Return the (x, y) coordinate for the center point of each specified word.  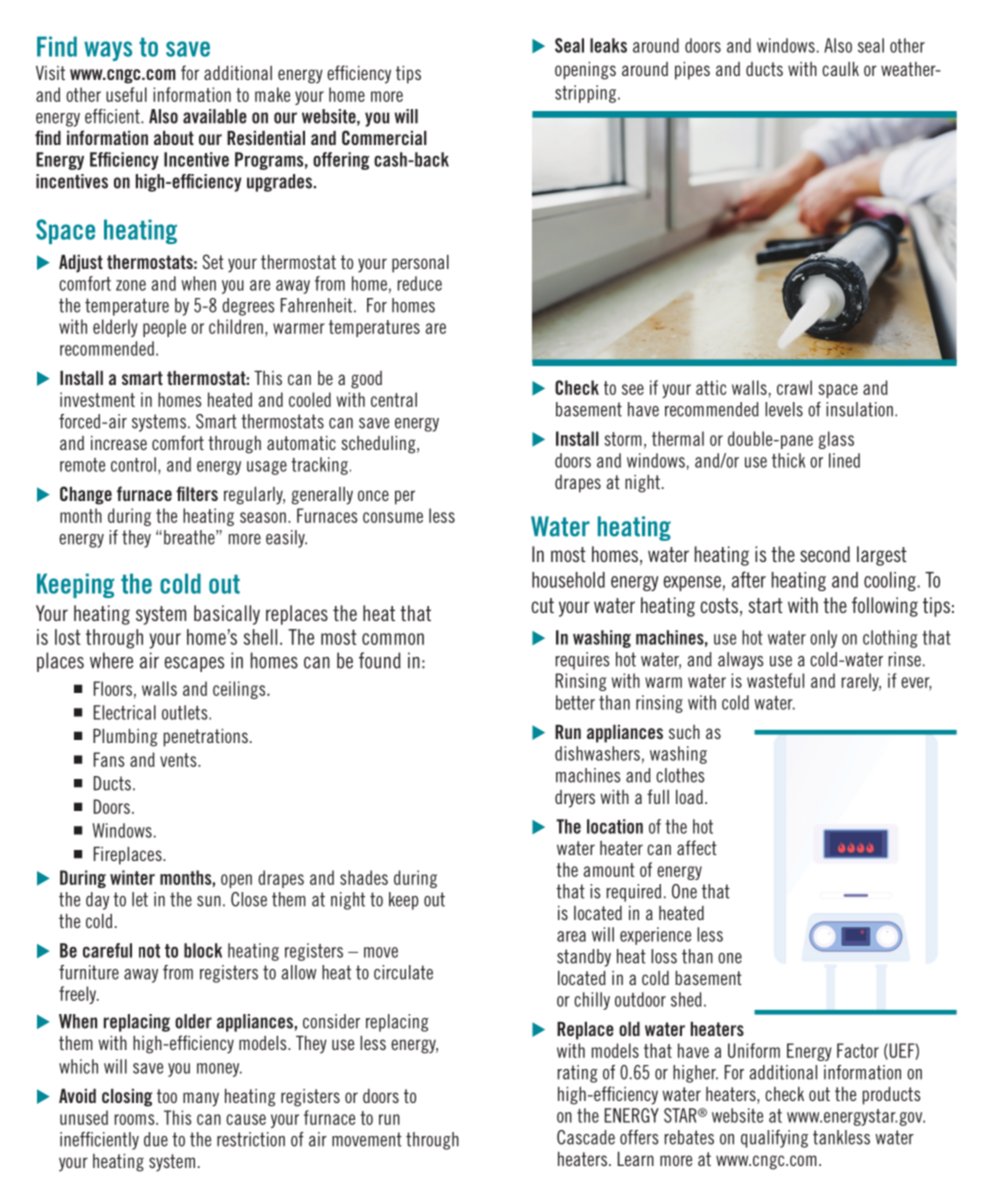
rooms (136, 1119)
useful (126, 94)
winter (132, 877)
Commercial (384, 137)
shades (364, 877)
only (823, 639)
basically (227, 615)
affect (697, 847)
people (164, 328)
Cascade (586, 1137)
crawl (794, 387)
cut (542, 605)
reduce (420, 283)
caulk (840, 69)
